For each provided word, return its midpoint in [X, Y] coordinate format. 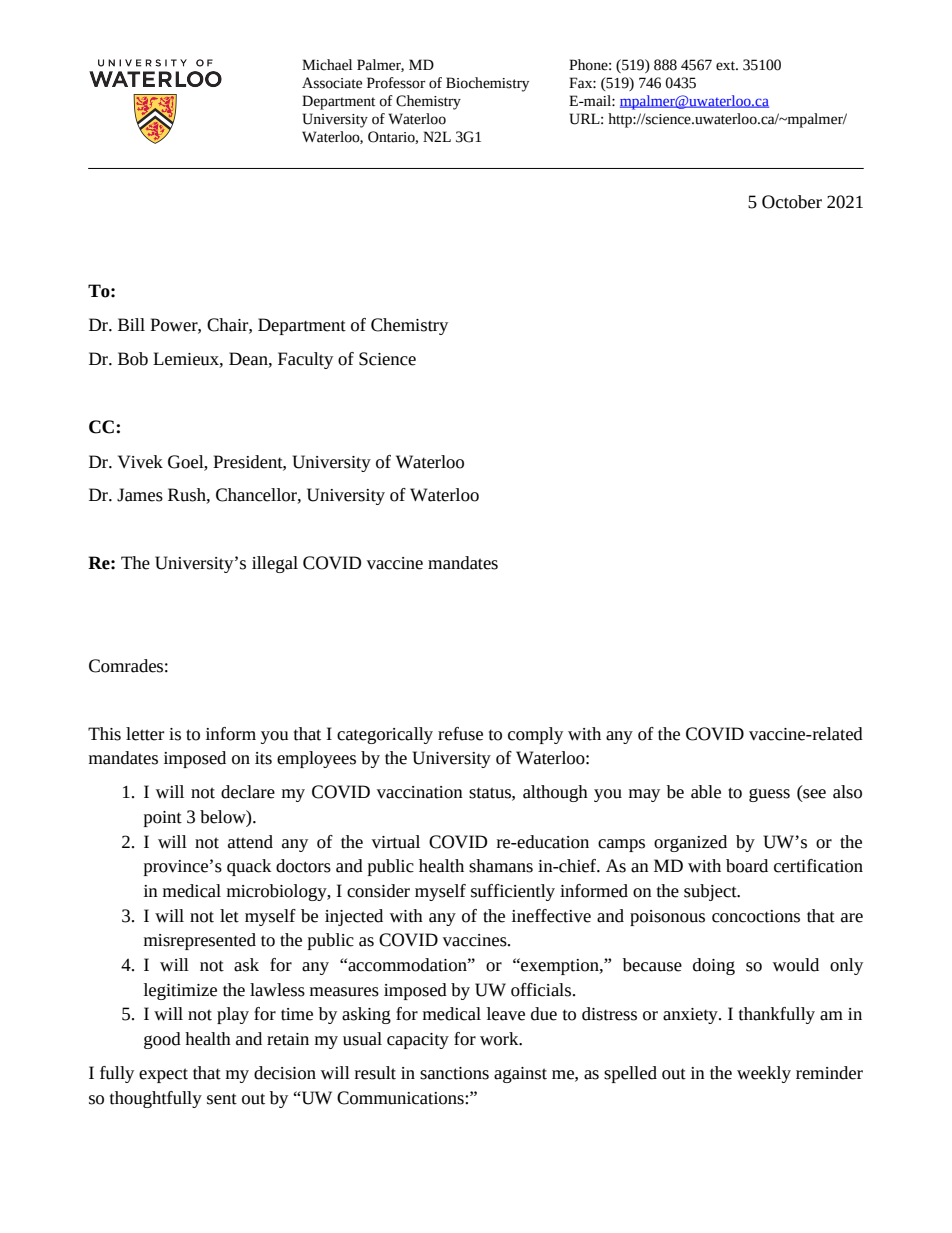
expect [163, 1075]
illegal [275, 564]
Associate [332, 83]
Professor [396, 83]
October [792, 202]
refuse [460, 734]
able [706, 792]
